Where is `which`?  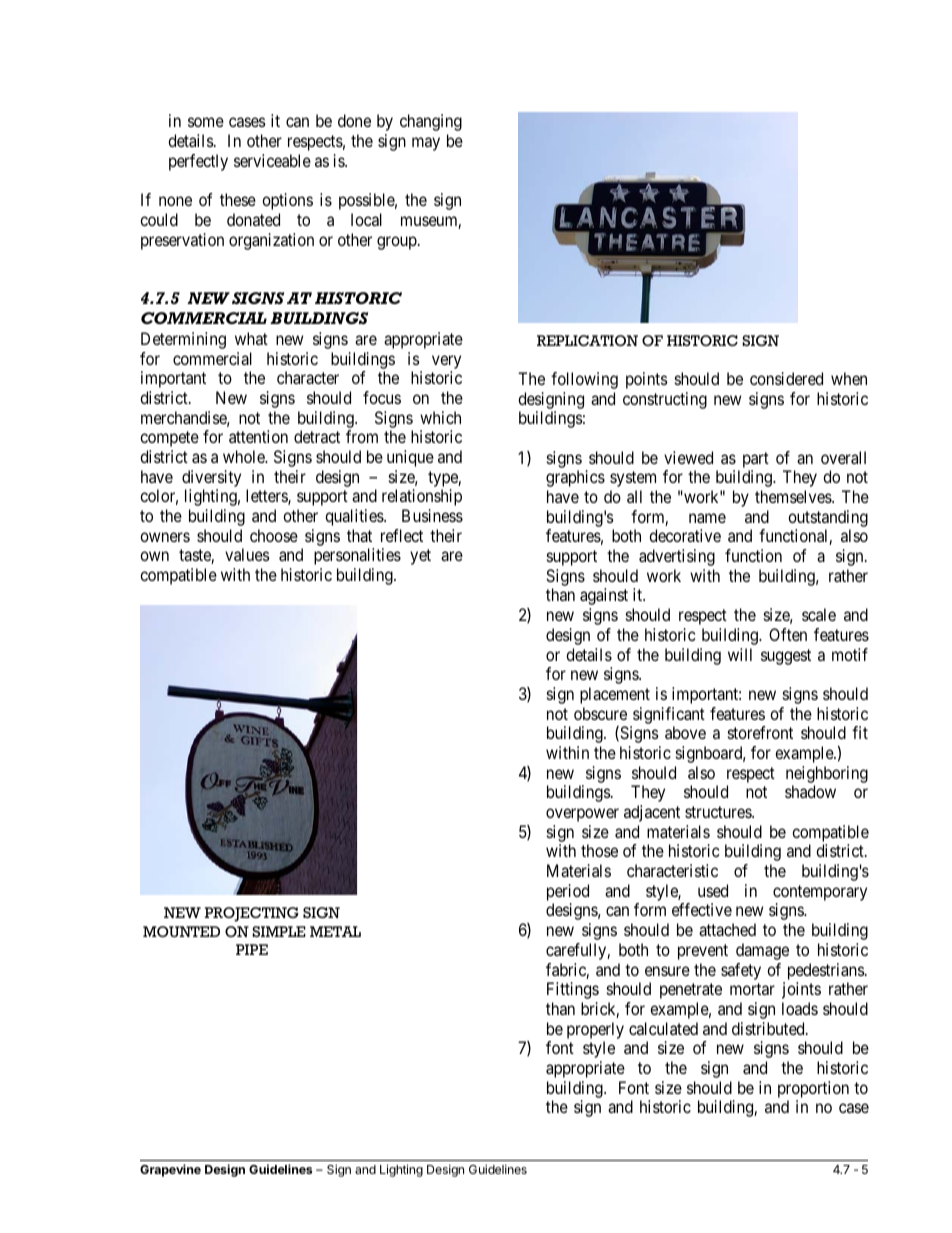 which is located at coordinates (440, 417).
